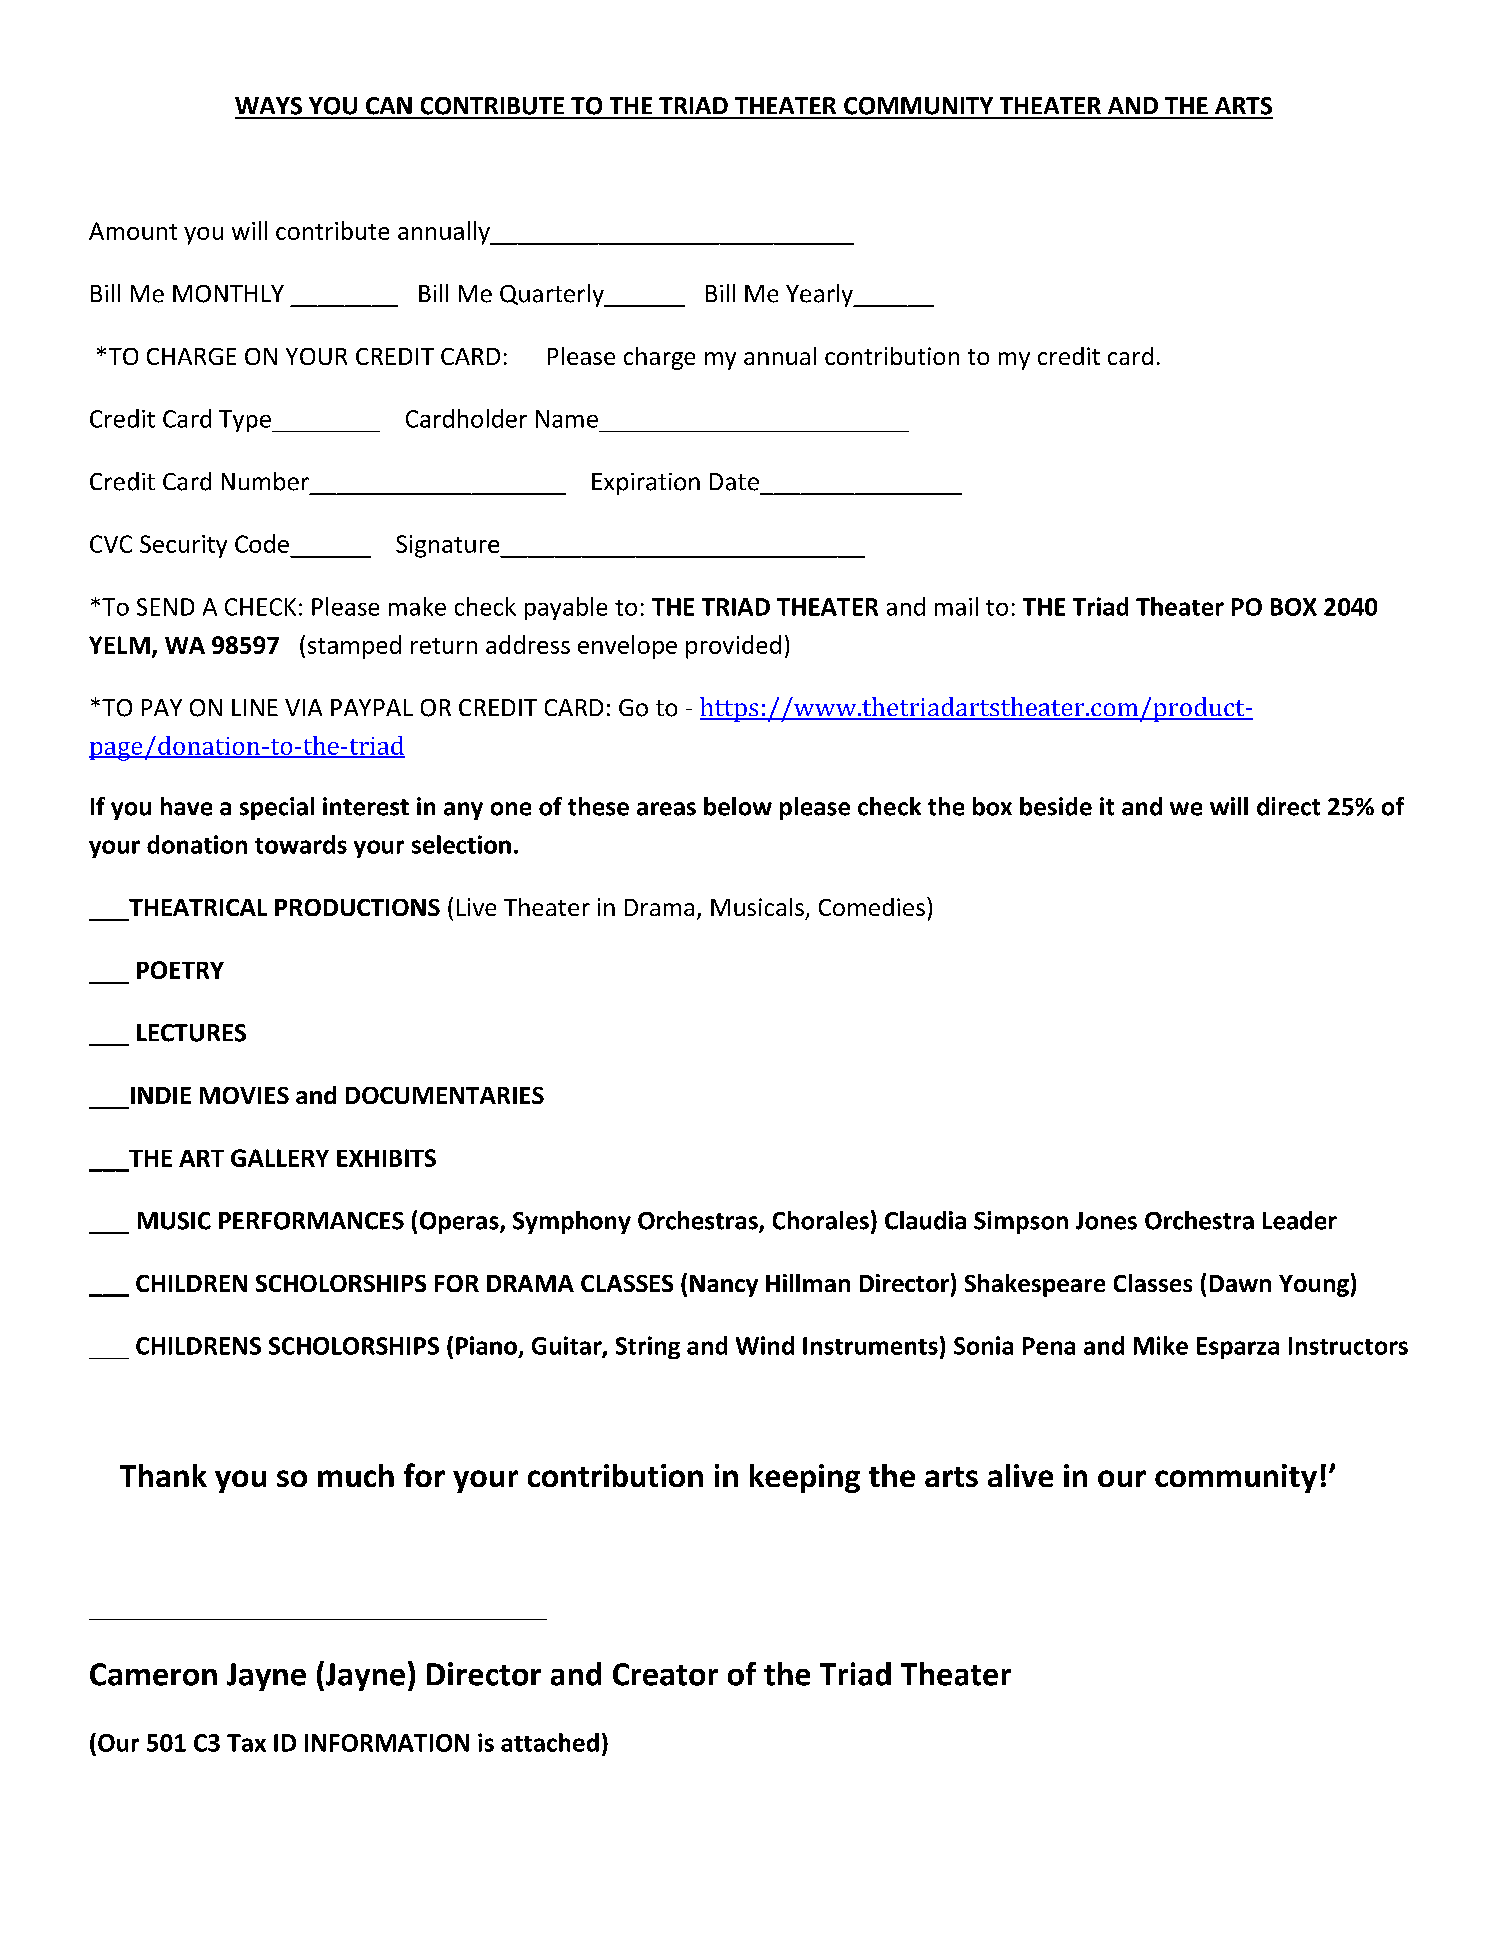 The image size is (1507, 1950). I want to click on LINE, so click(255, 707).
